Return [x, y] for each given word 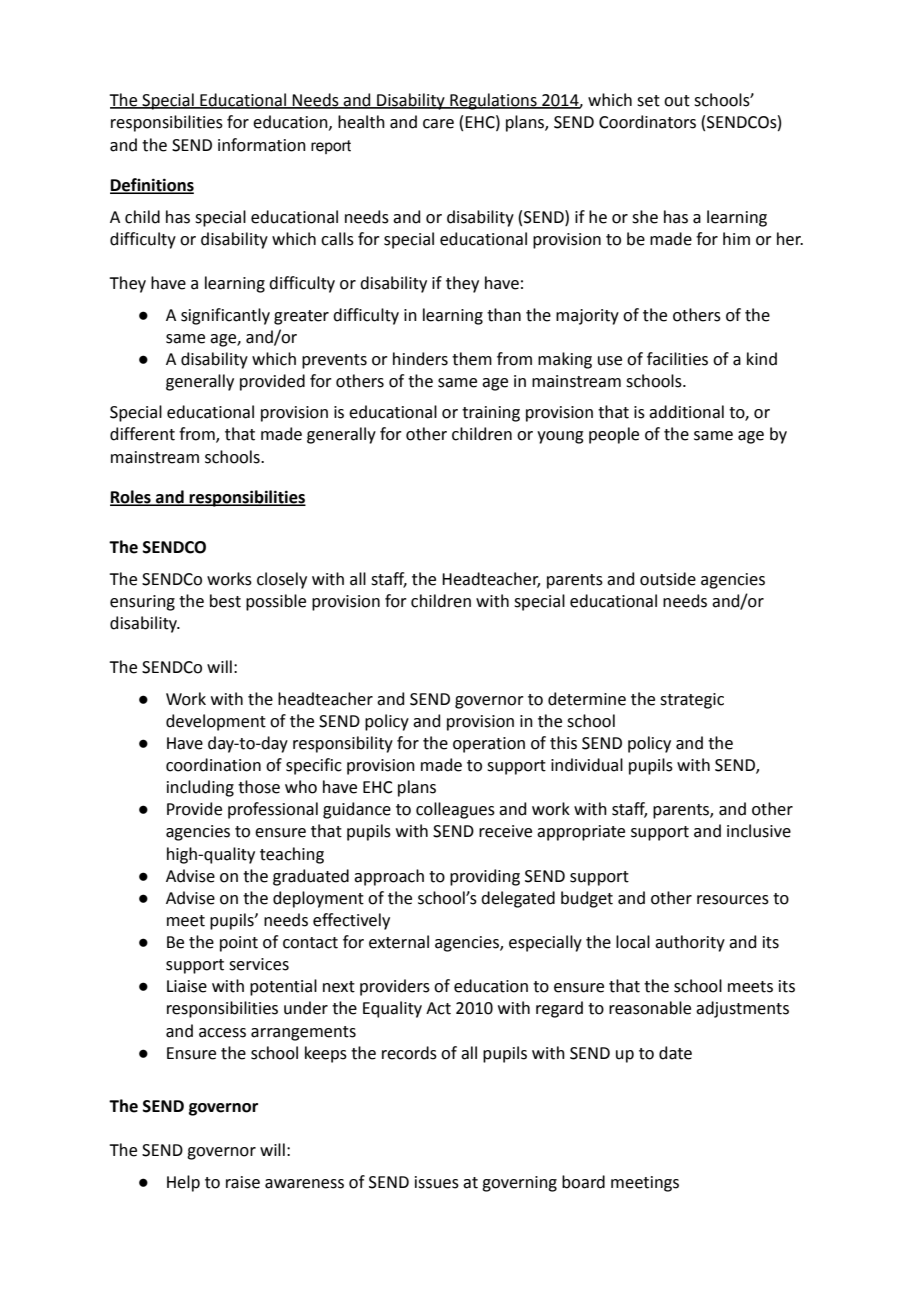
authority [690, 943]
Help [183, 1183]
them [472, 359]
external [399, 942]
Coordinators [647, 122]
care [438, 124]
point [239, 944]
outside [668, 579]
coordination [213, 765]
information [262, 145]
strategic [692, 701]
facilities [677, 359]
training [491, 414]
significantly [225, 316]
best [225, 601]
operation [489, 745]
